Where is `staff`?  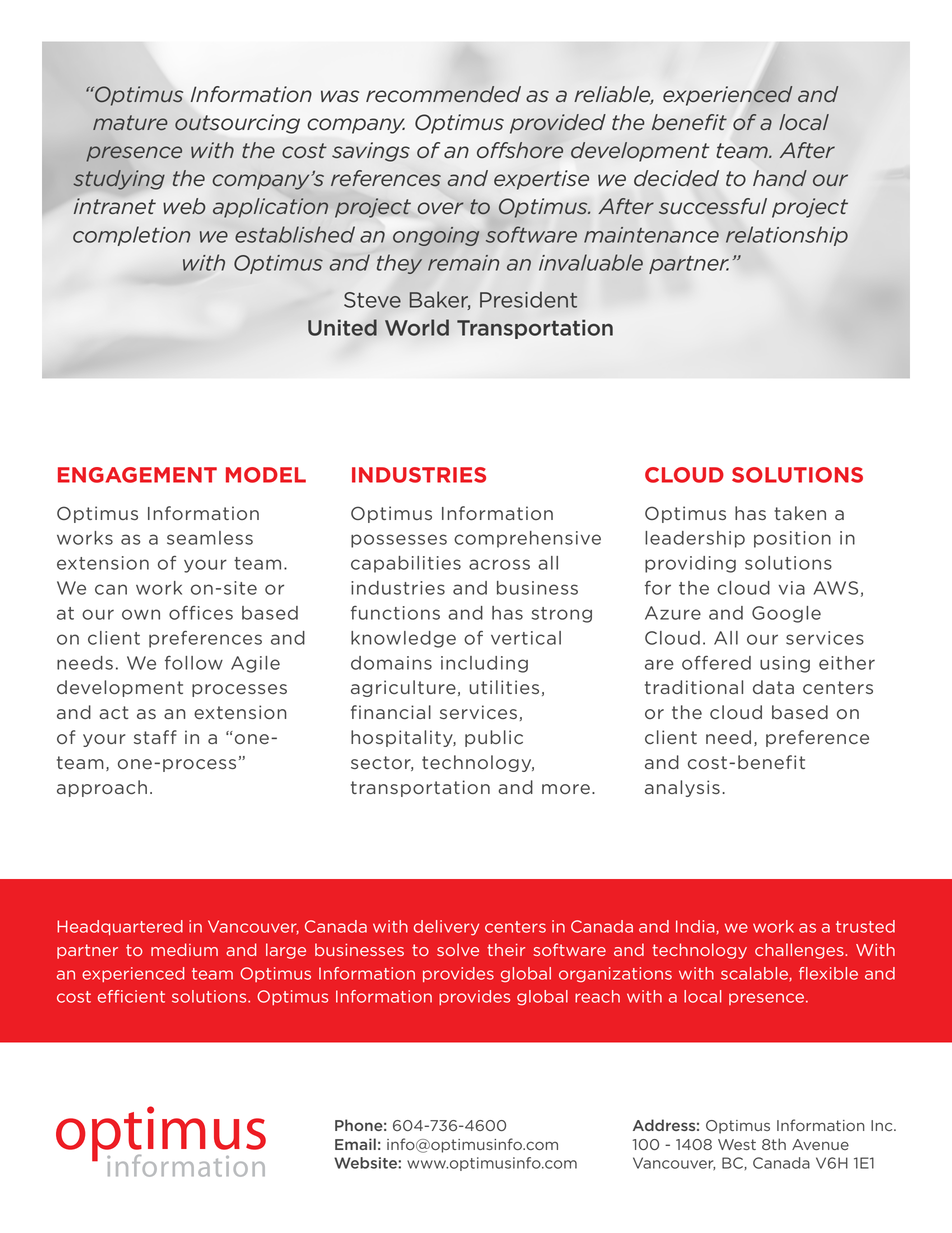 staff is located at coordinates (155, 737).
